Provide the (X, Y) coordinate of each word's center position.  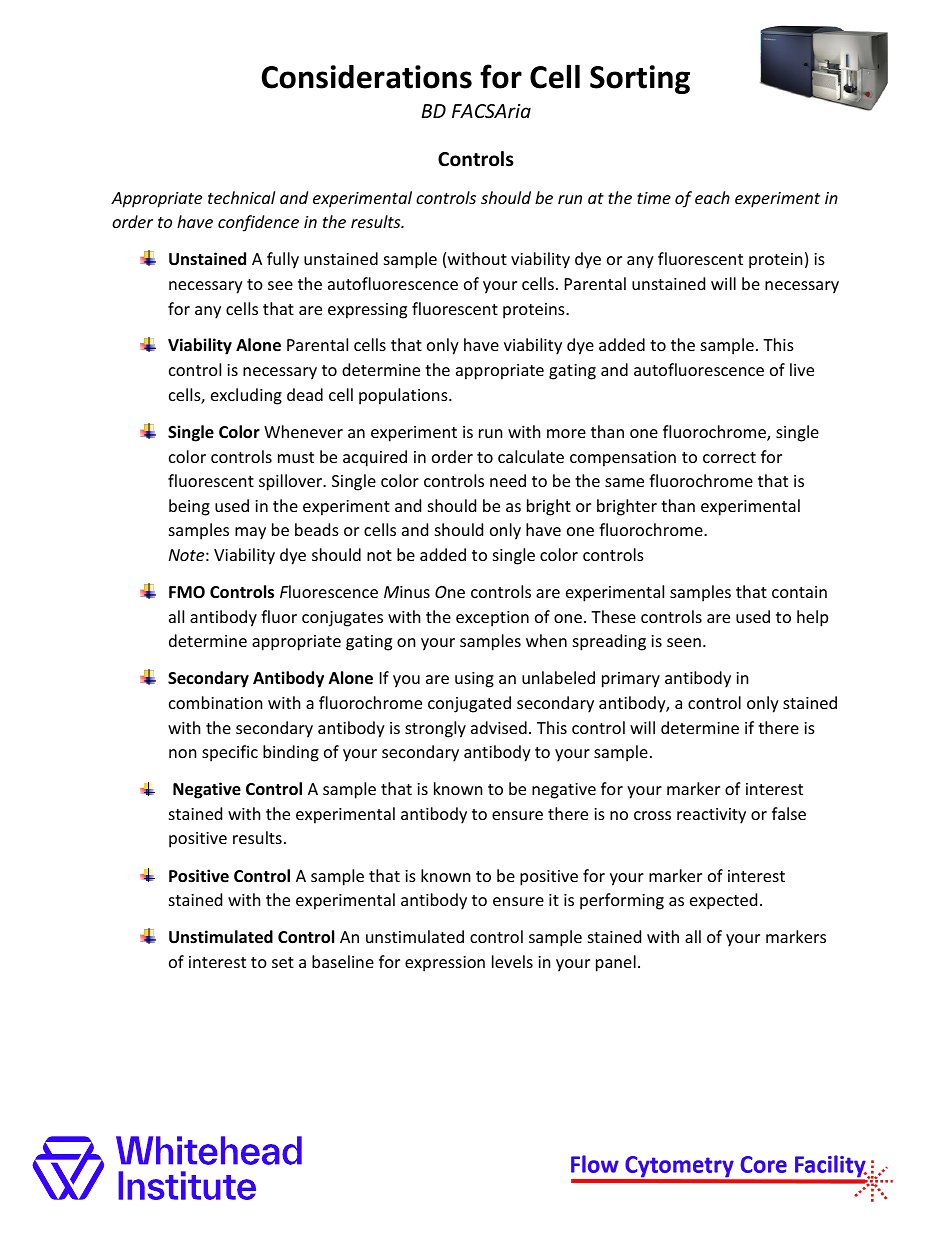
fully (283, 260)
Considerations (367, 77)
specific (230, 753)
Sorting (640, 79)
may (250, 533)
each (712, 197)
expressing (367, 311)
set (283, 962)
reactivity (711, 816)
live (802, 369)
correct (729, 457)
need (508, 480)
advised (499, 727)
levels (512, 961)
